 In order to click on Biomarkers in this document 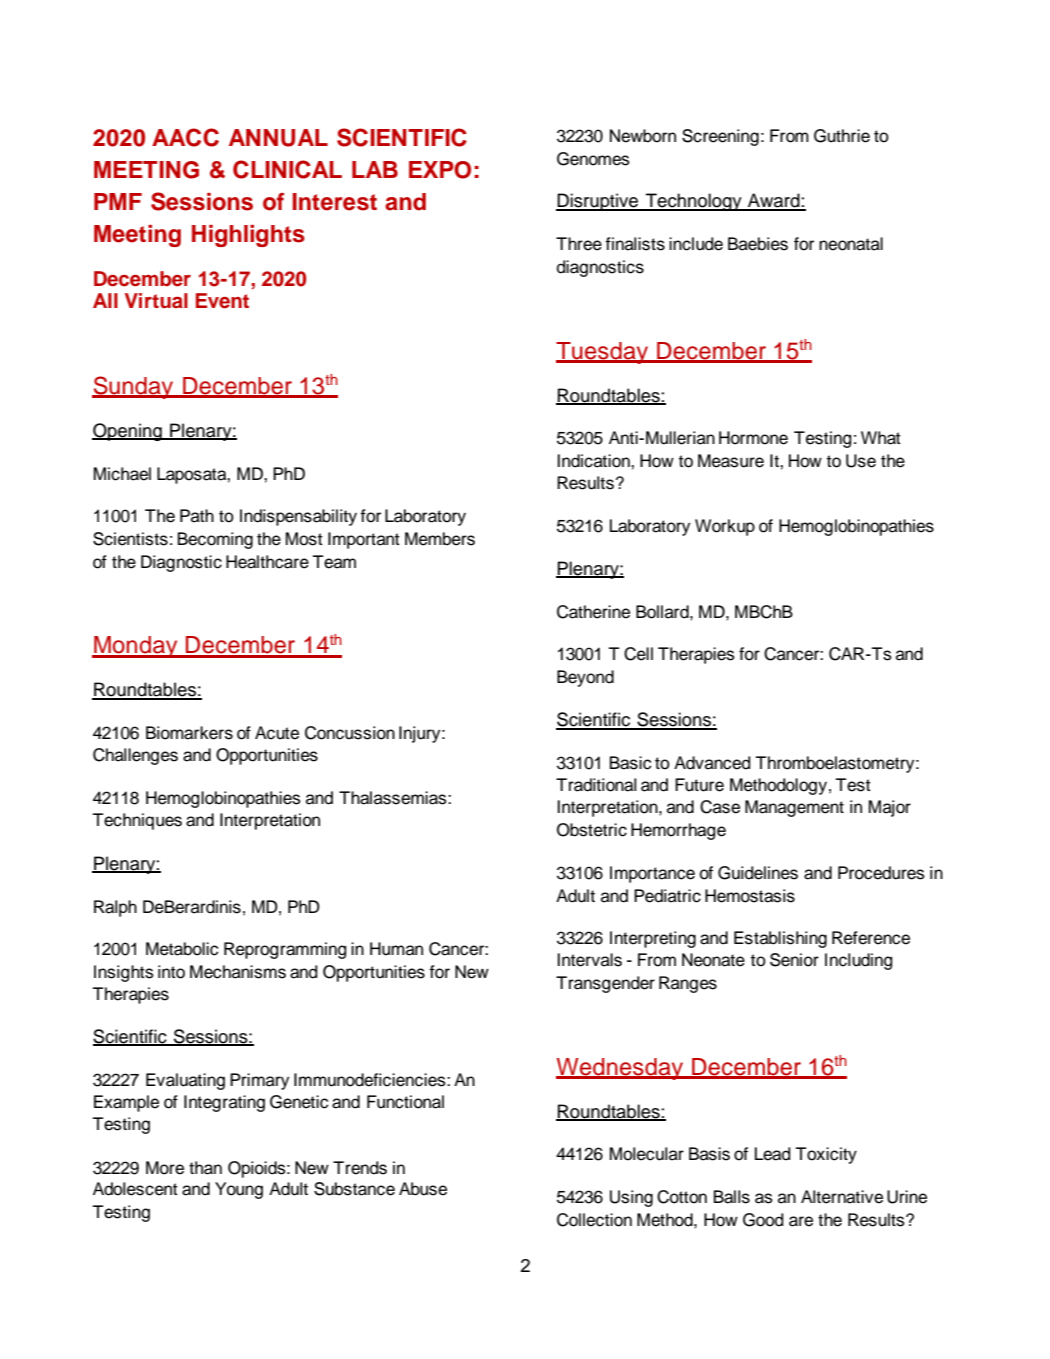, I will do `click(189, 733)`.
